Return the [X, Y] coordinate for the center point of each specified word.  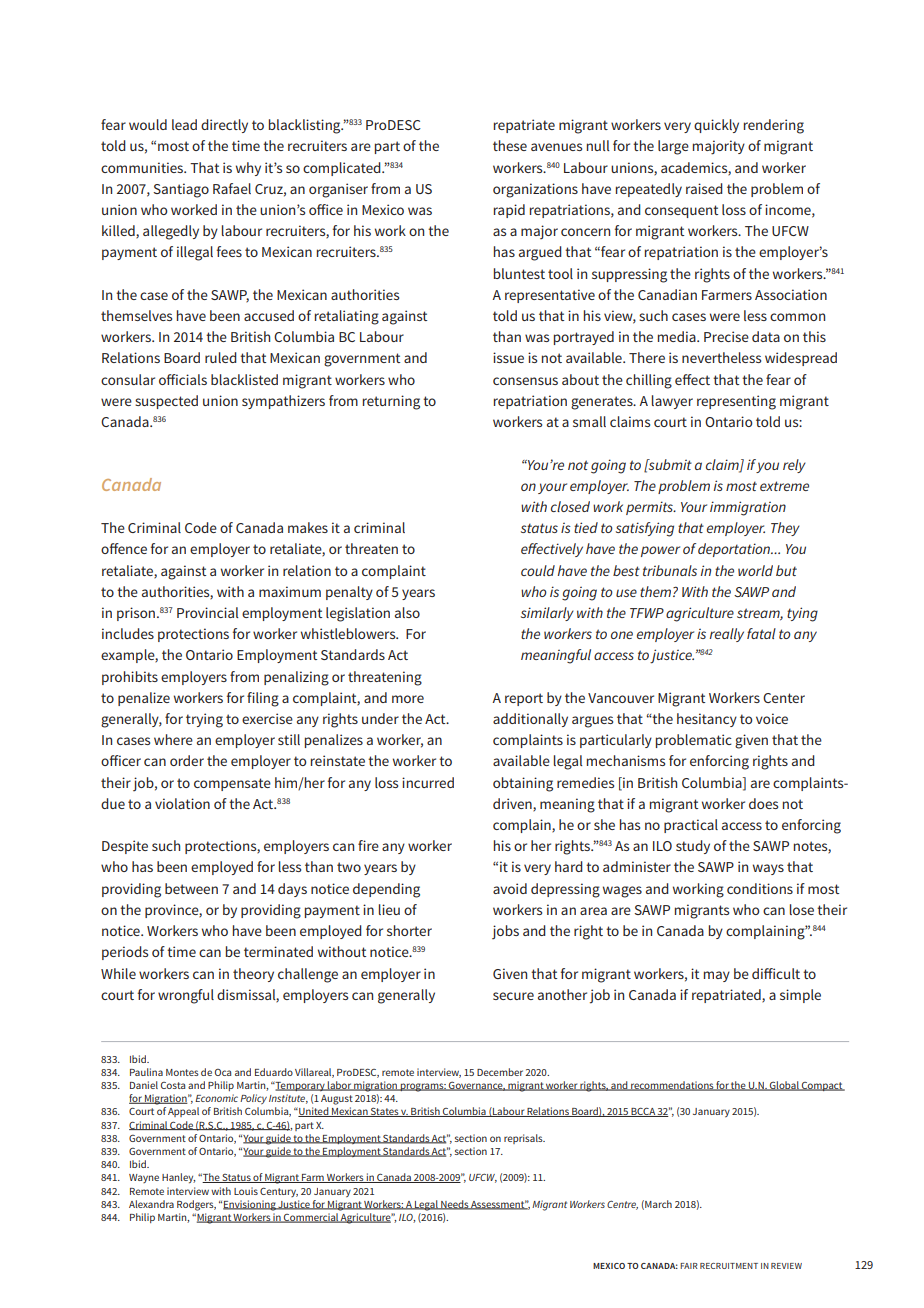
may [717, 976]
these [510, 145]
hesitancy [707, 720]
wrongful [186, 996]
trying [204, 720]
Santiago [181, 190]
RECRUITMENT [729, 1266]
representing [736, 402]
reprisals [524, 1139]
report [524, 699]
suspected [166, 402]
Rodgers [196, 1205]
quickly [716, 126]
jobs [505, 932]
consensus [525, 381]
